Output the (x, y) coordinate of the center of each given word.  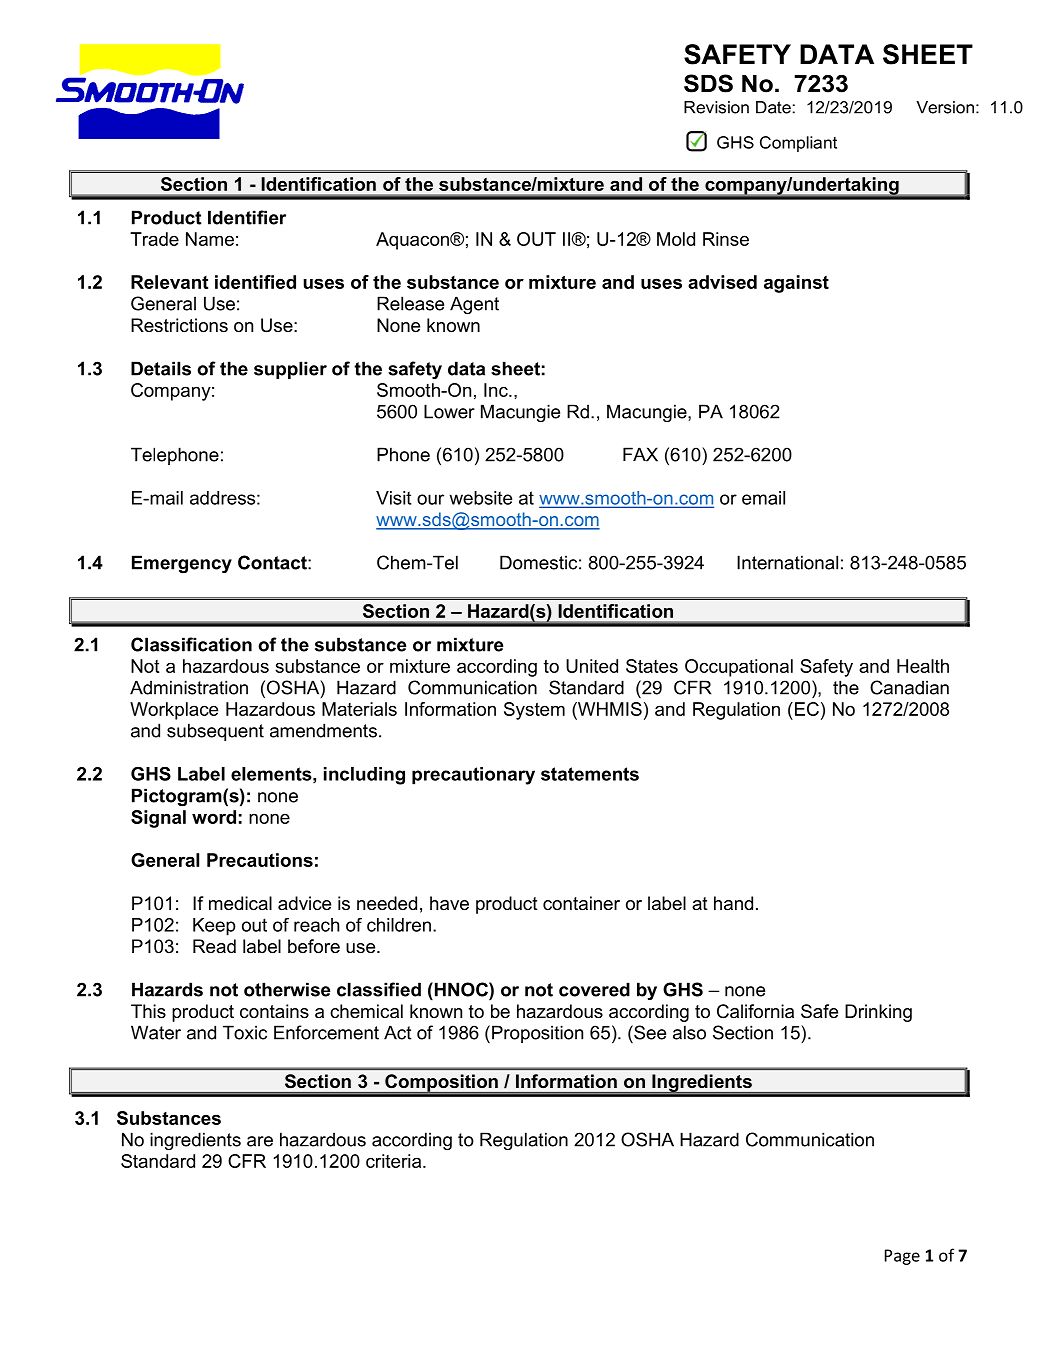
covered (594, 989)
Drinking (878, 1013)
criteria (395, 1161)
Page (902, 1257)
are (260, 1141)
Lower (449, 411)
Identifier (247, 217)
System (534, 711)
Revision (716, 107)
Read (214, 946)
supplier (290, 370)
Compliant (798, 144)
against (796, 284)
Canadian (909, 687)
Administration (189, 687)
